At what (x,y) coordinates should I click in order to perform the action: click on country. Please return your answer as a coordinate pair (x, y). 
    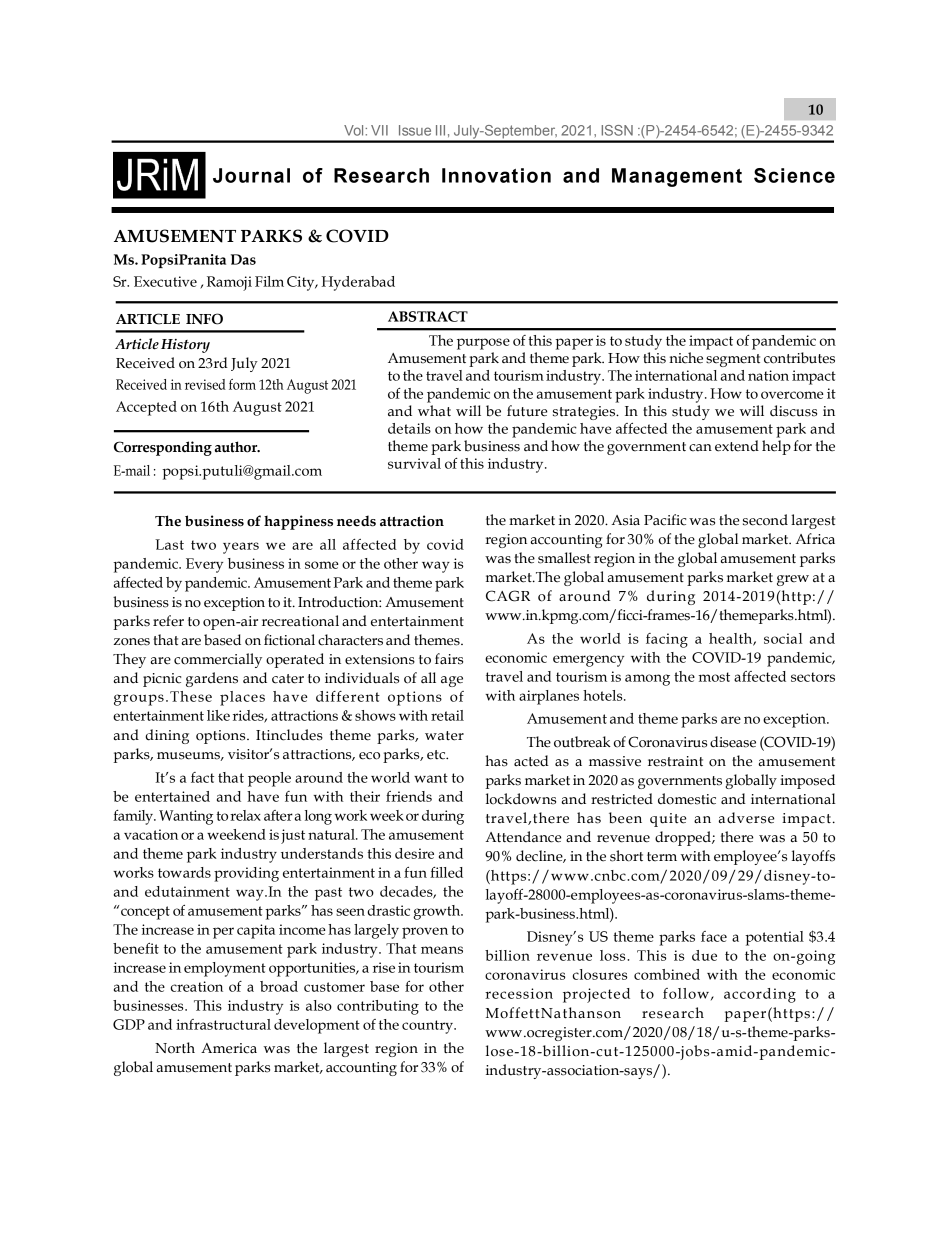
    Looking at the image, I should click on (428, 1027).
